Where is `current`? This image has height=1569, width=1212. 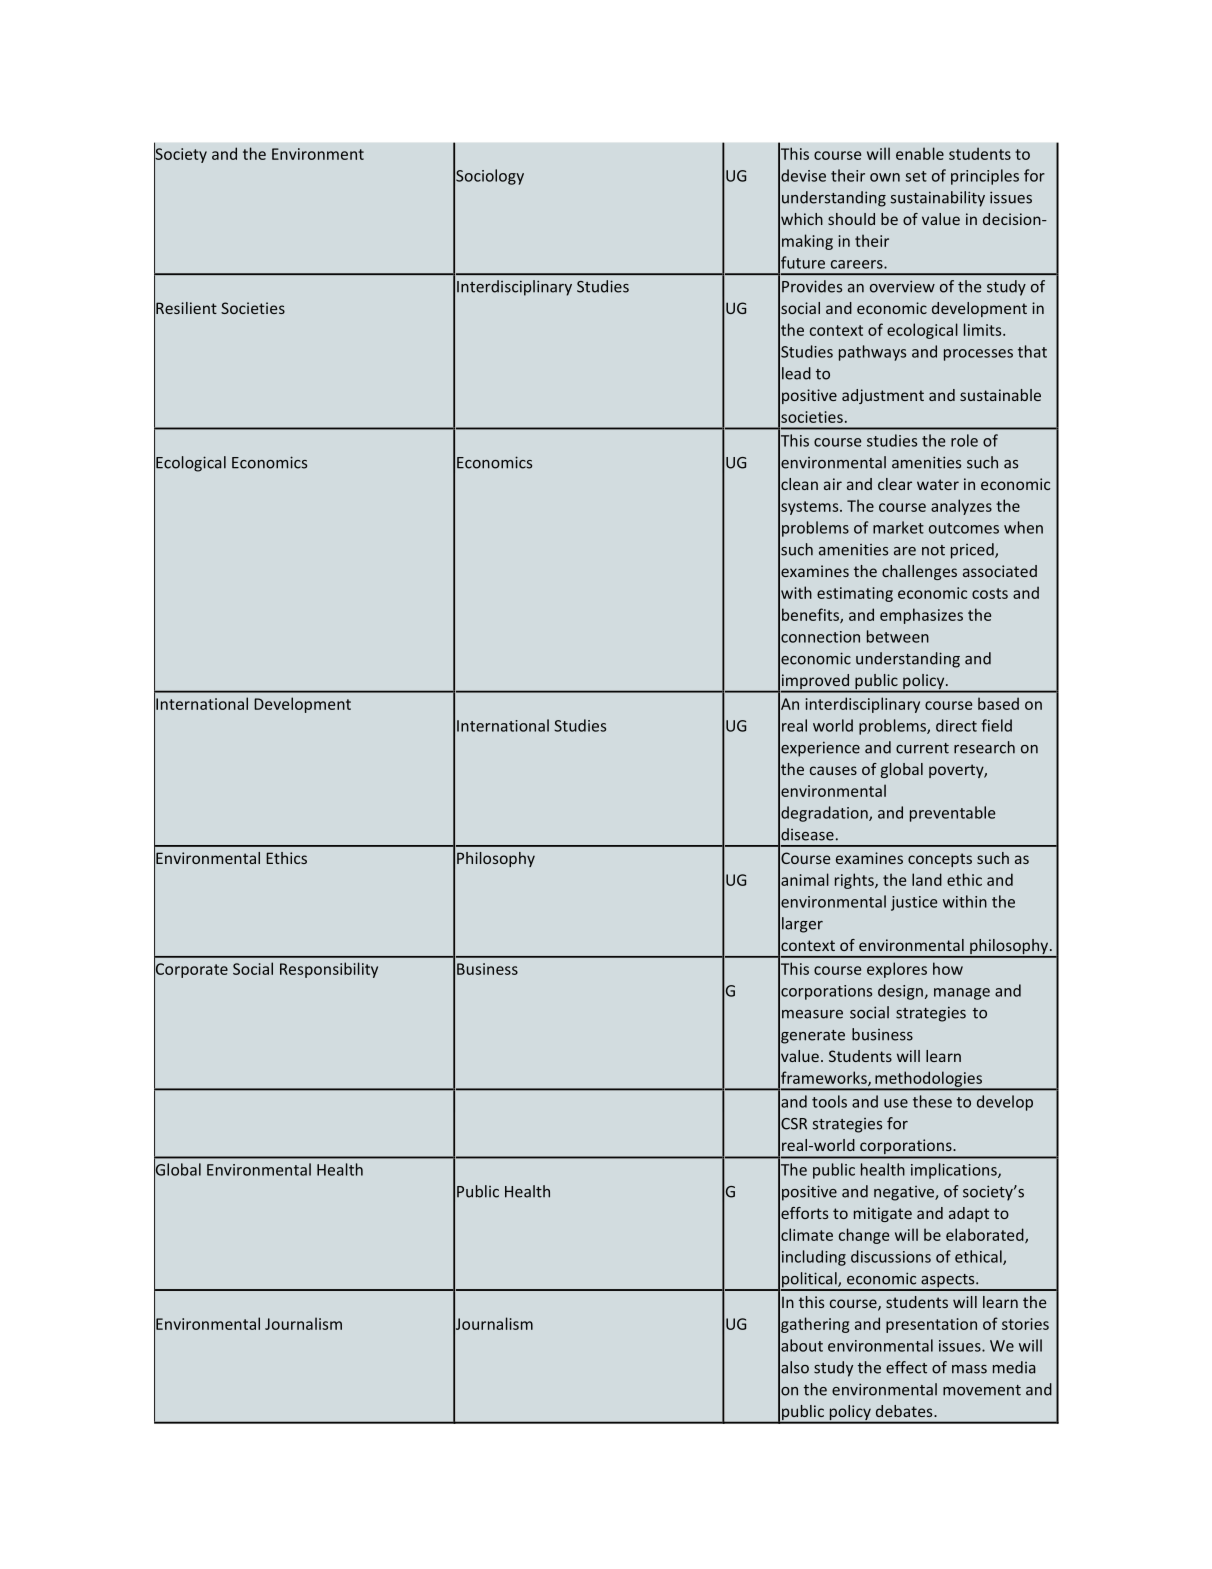 current is located at coordinates (922, 748).
